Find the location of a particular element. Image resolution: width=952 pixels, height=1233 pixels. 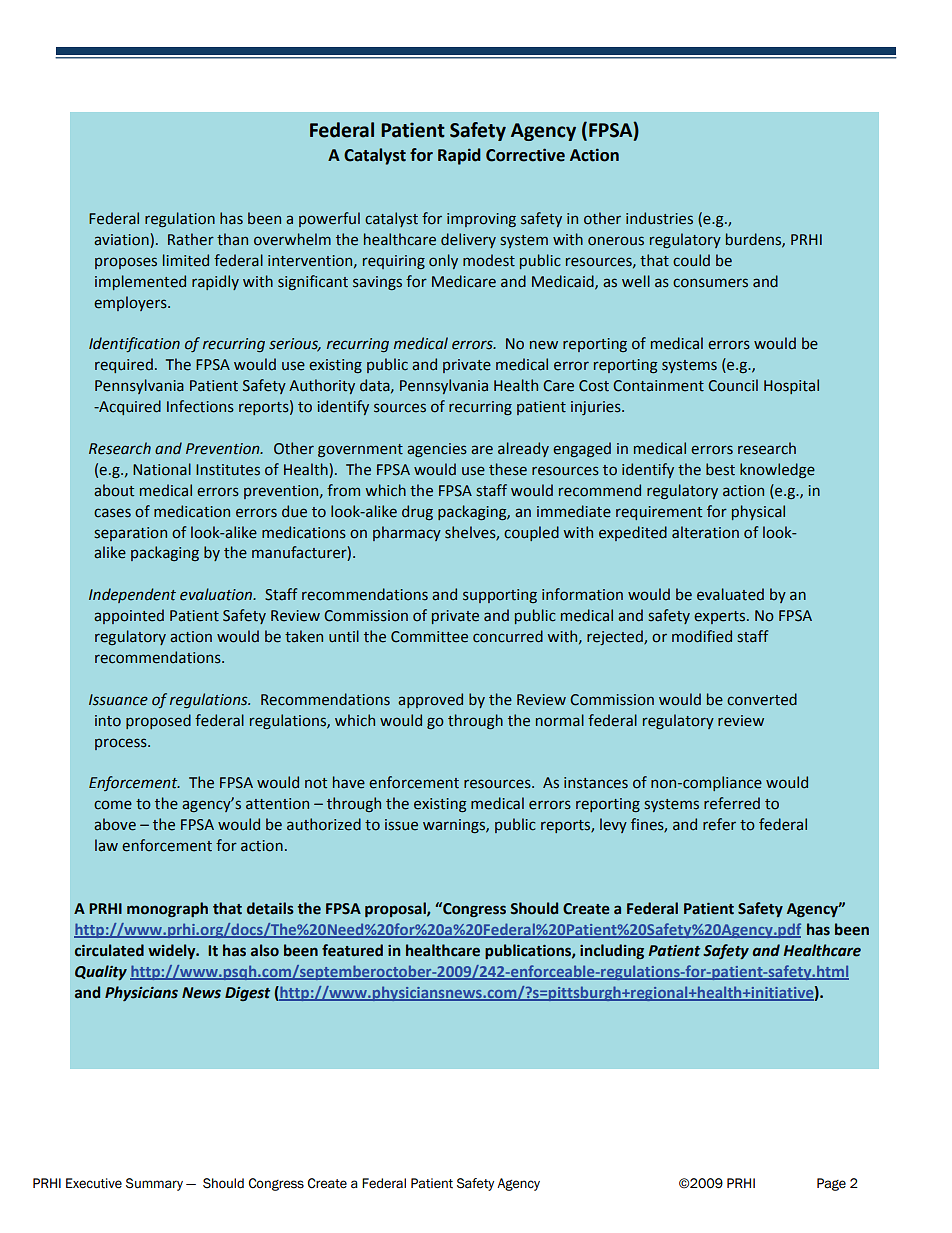

industries is located at coordinates (659, 218).
